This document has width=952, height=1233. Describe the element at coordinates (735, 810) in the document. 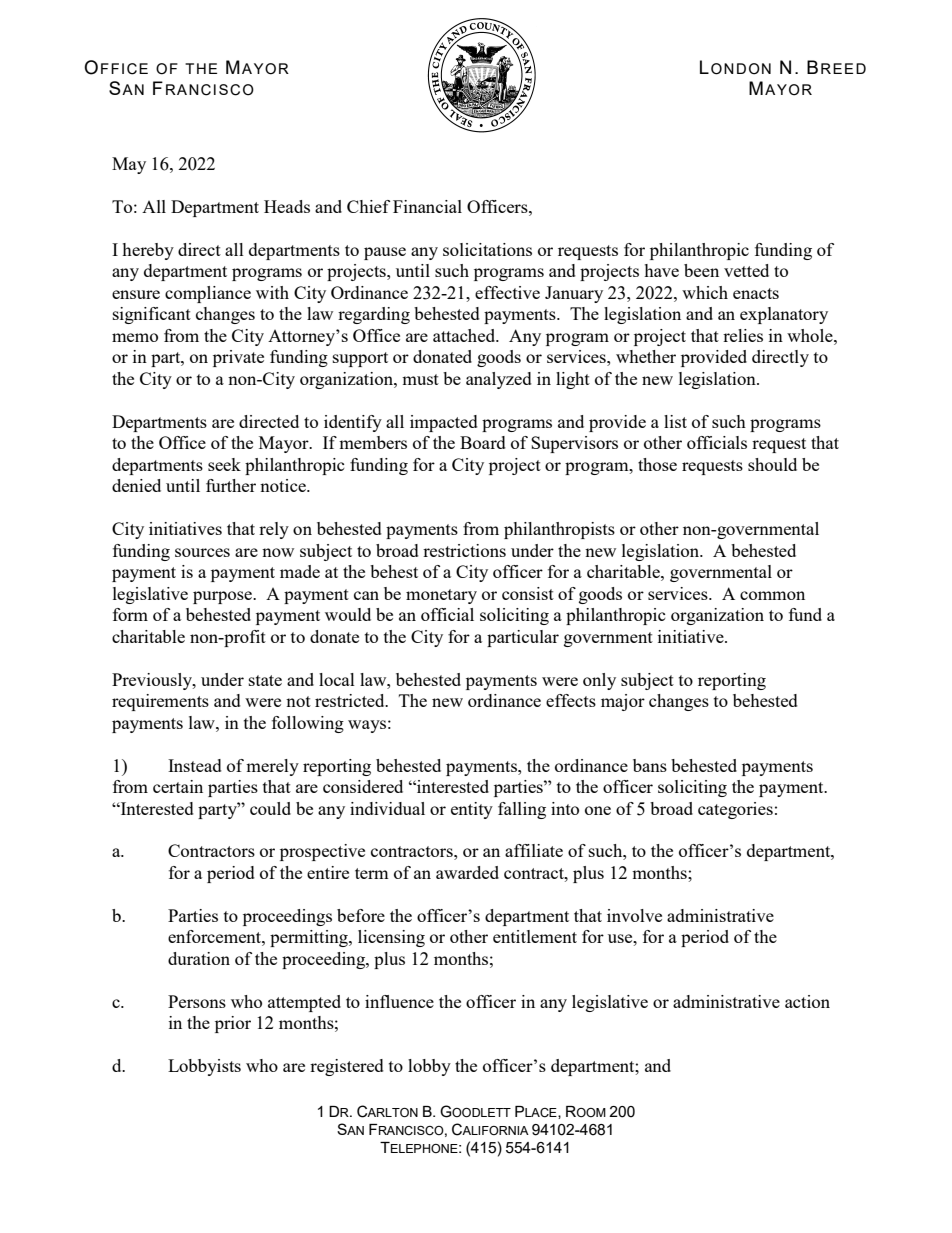

I see `categories` at that location.
